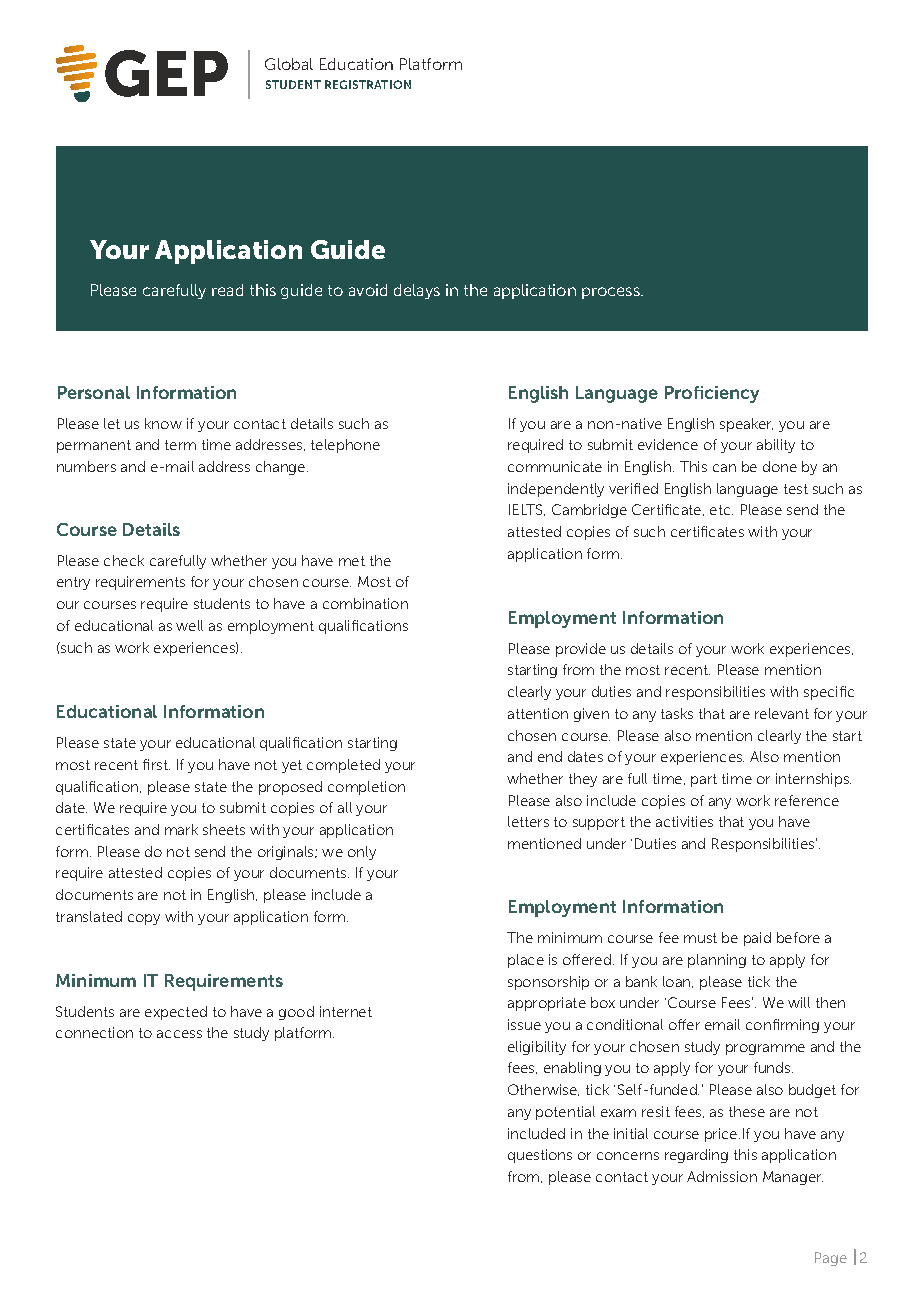  What do you see at coordinates (757, 939) in the image?
I see `paid` at bounding box center [757, 939].
